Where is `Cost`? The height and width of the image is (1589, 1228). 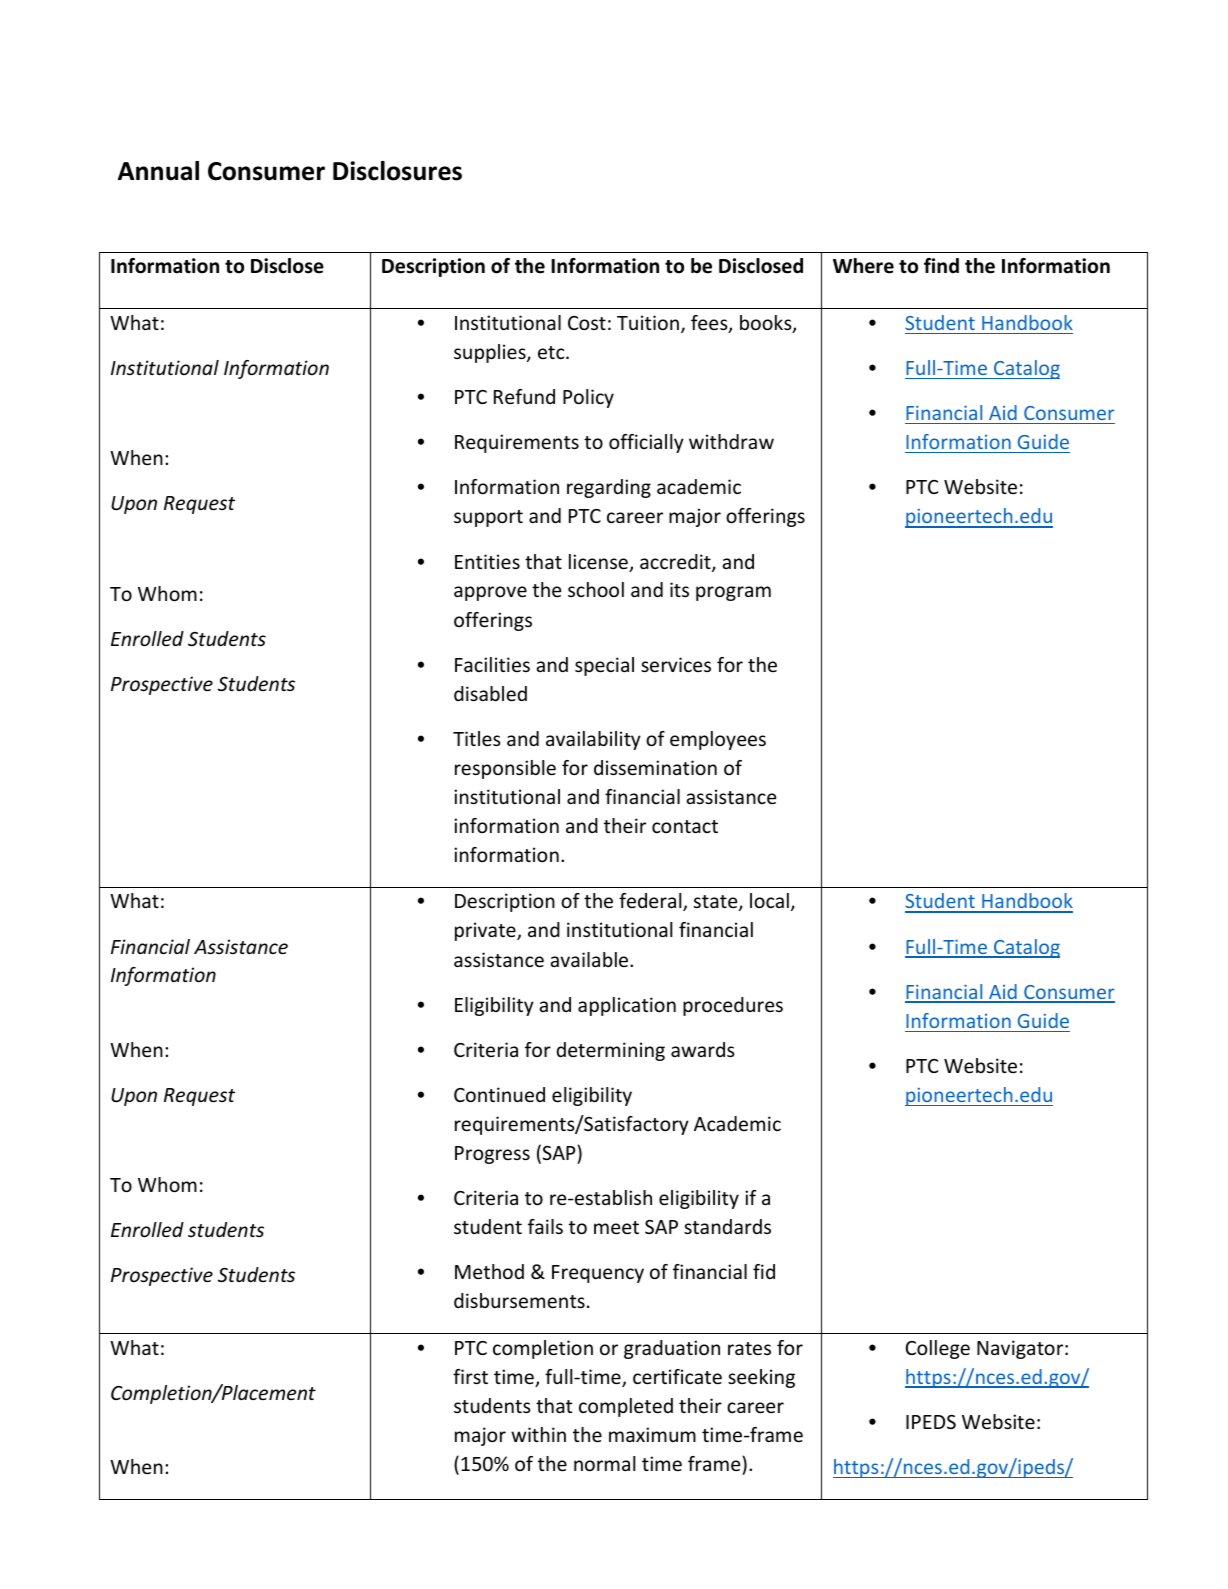 Cost is located at coordinates (587, 323).
